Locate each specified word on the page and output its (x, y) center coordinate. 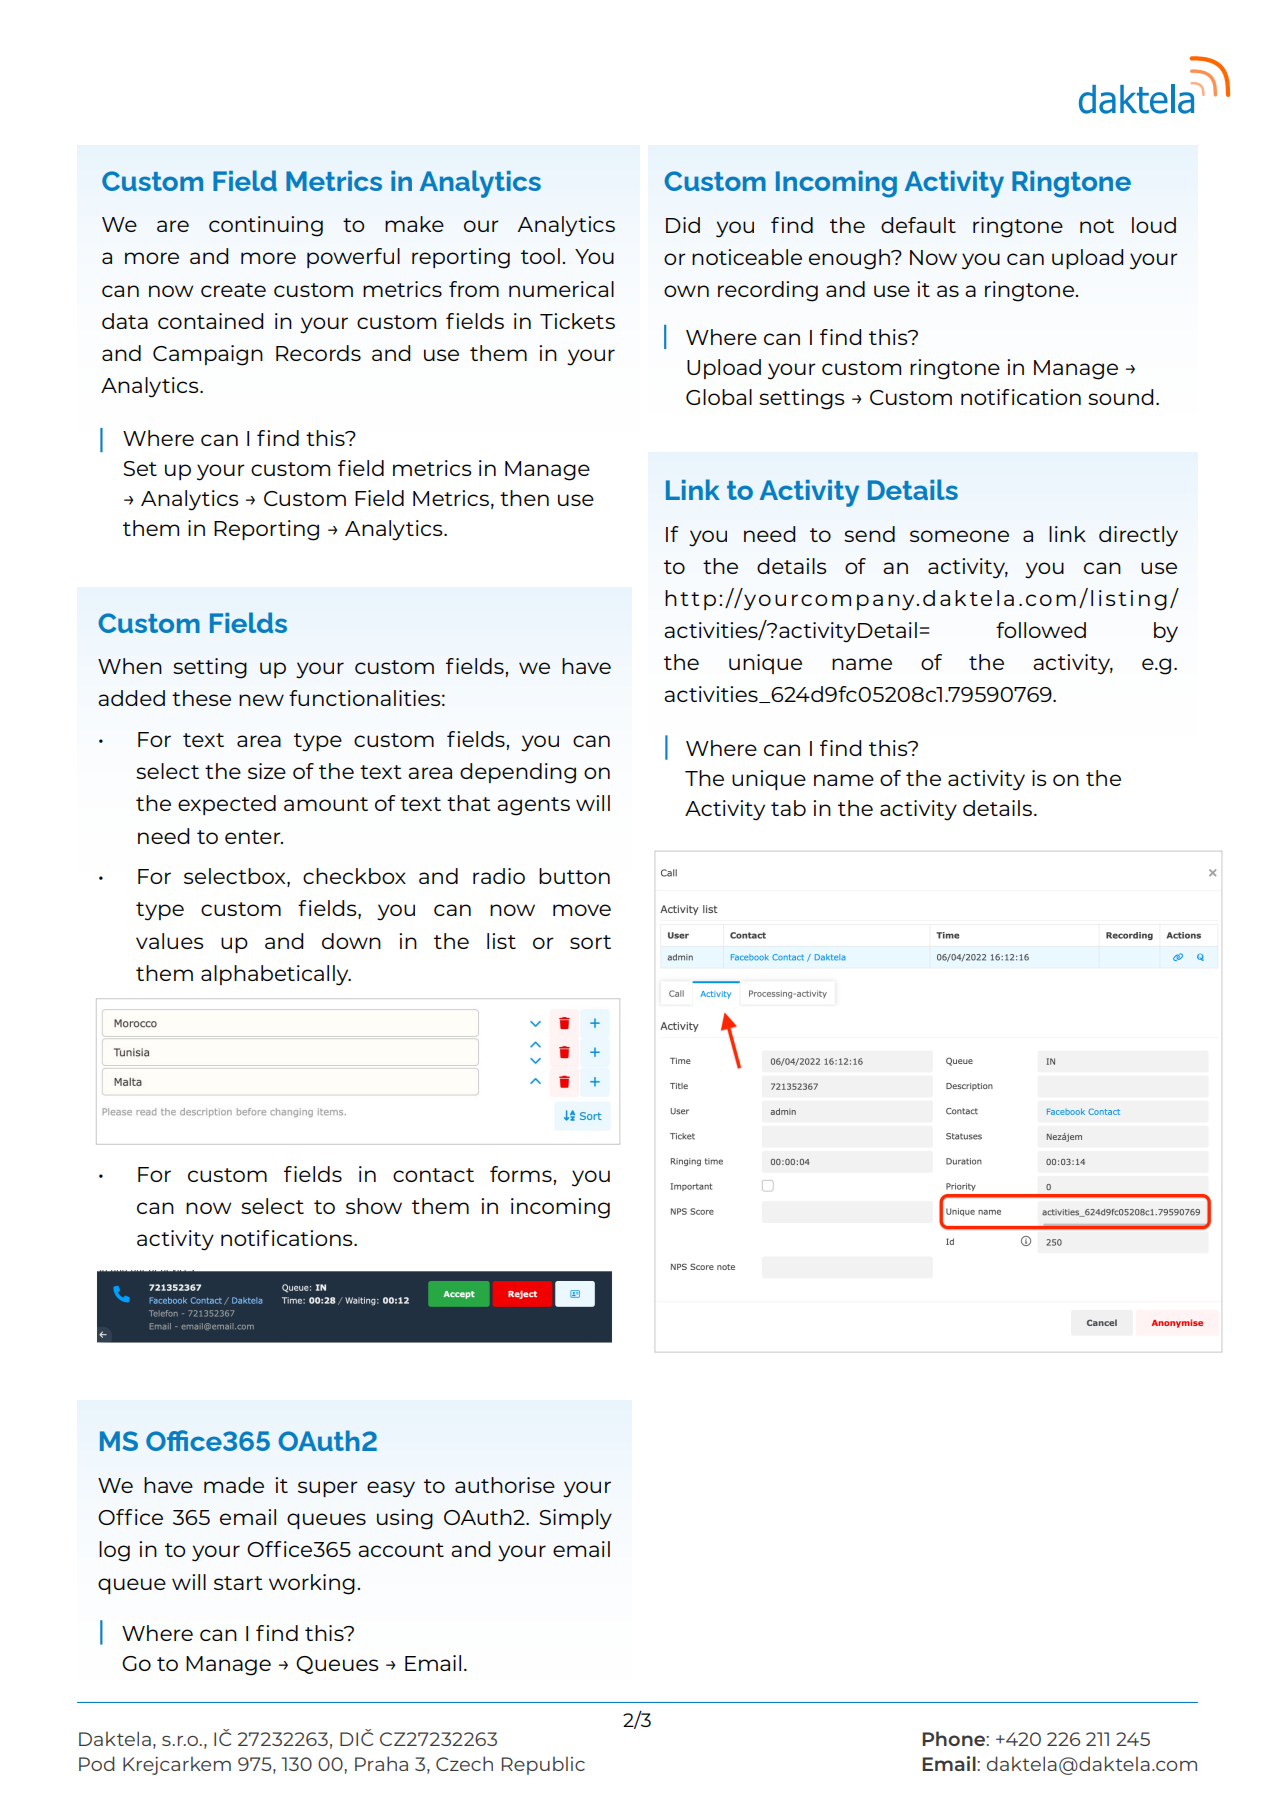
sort (590, 942)
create (233, 290)
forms (521, 1174)
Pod (97, 1763)
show (374, 1206)
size (267, 771)
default (918, 225)
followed (1041, 630)
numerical (561, 289)
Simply (576, 1519)
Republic (543, 1765)
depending (518, 773)
